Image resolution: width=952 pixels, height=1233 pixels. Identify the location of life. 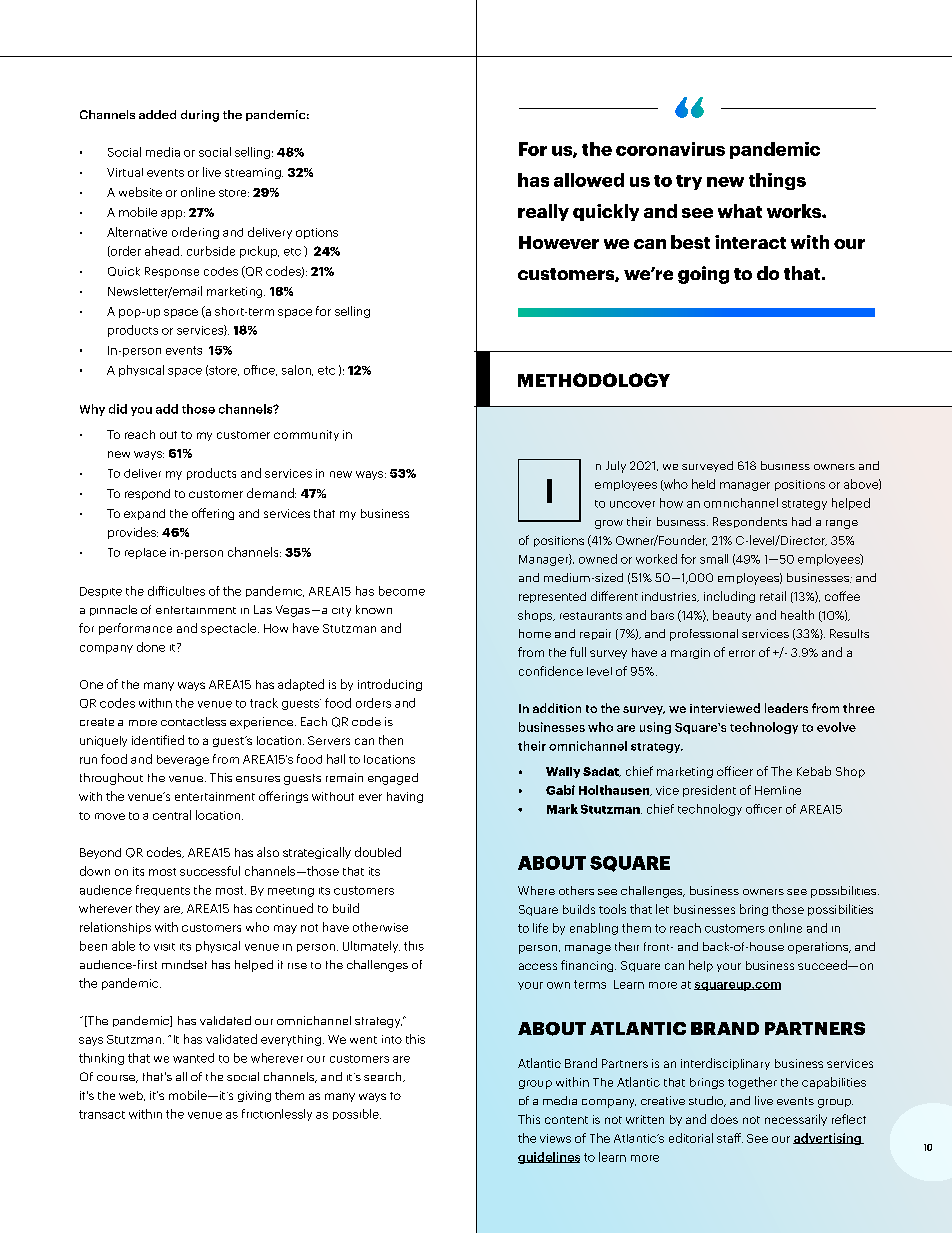
(540, 928).
